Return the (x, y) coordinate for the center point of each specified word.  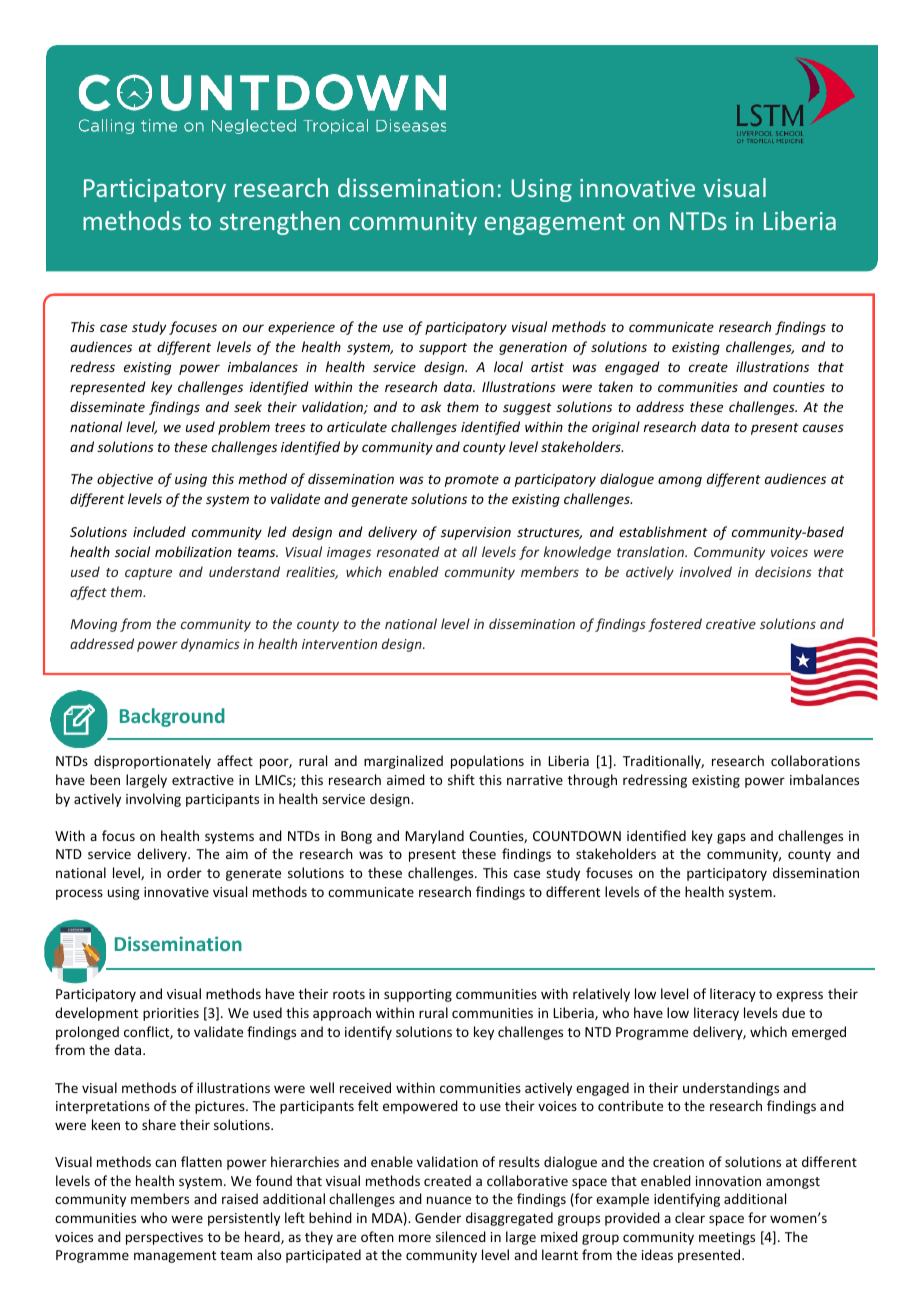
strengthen (280, 223)
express (799, 996)
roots (349, 994)
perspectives (164, 1238)
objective (125, 480)
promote (472, 481)
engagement (555, 224)
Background (172, 717)
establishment (663, 531)
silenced (461, 1236)
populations (487, 762)
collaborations (815, 760)
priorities (171, 1014)
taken (616, 386)
